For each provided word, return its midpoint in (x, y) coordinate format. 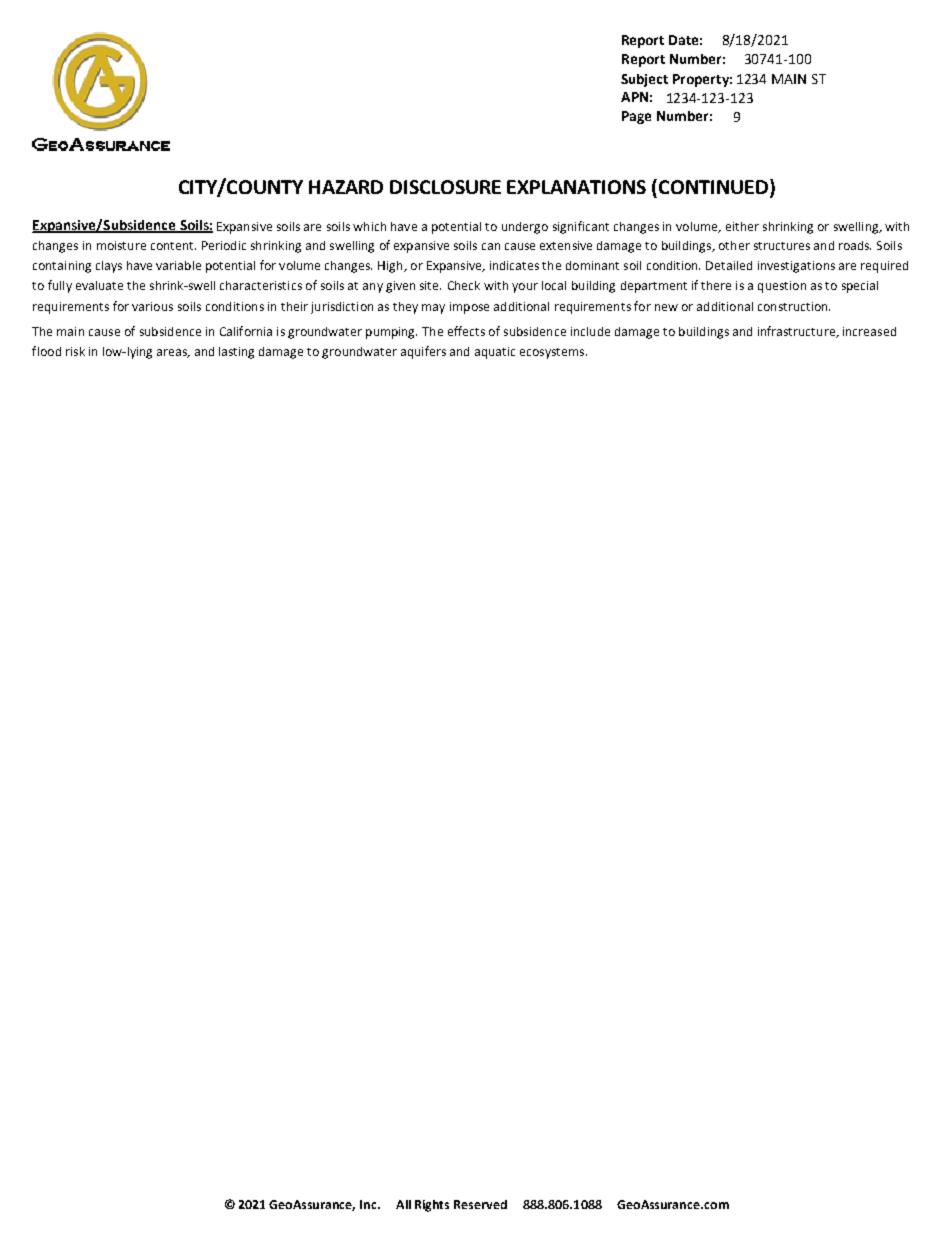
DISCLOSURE (445, 187)
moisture (121, 245)
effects (466, 331)
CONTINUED (713, 187)
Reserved (480, 1204)
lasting (236, 353)
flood (46, 351)
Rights (432, 1206)
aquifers (423, 352)
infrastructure (797, 332)
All (403, 1204)
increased (869, 331)
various (152, 306)
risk (75, 351)
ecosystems (553, 353)
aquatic (495, 353)
